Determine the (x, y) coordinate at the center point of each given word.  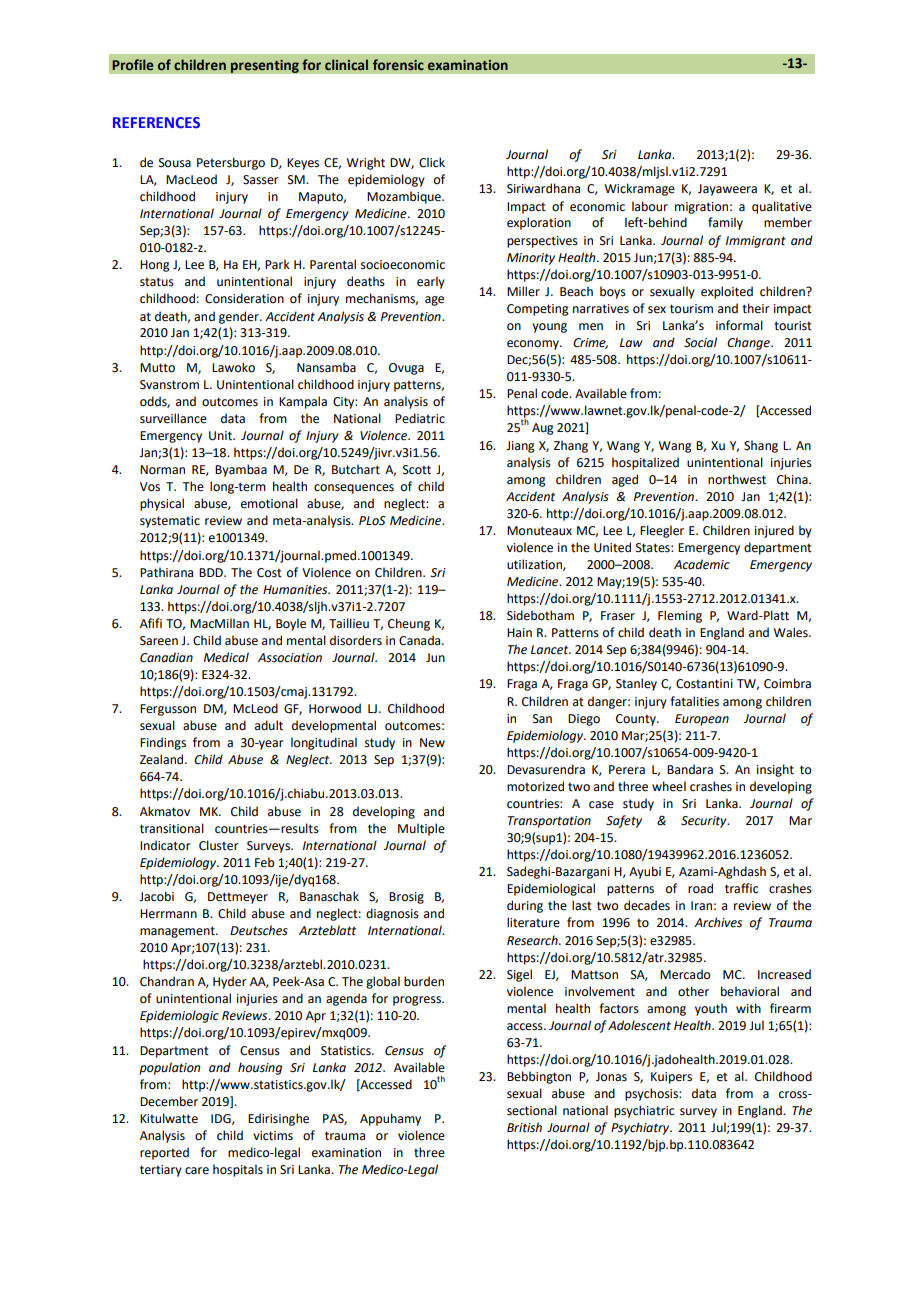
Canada (421, 640)
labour (650, 206)
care (197, 1171)
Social (700, 342)
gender (240, 317)
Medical (226, 657)
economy (534, 345)
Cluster (219, 845)
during (525, 906)
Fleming (680, 616)
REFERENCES (156, 122)
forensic (398, 64)
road (700, 888)
